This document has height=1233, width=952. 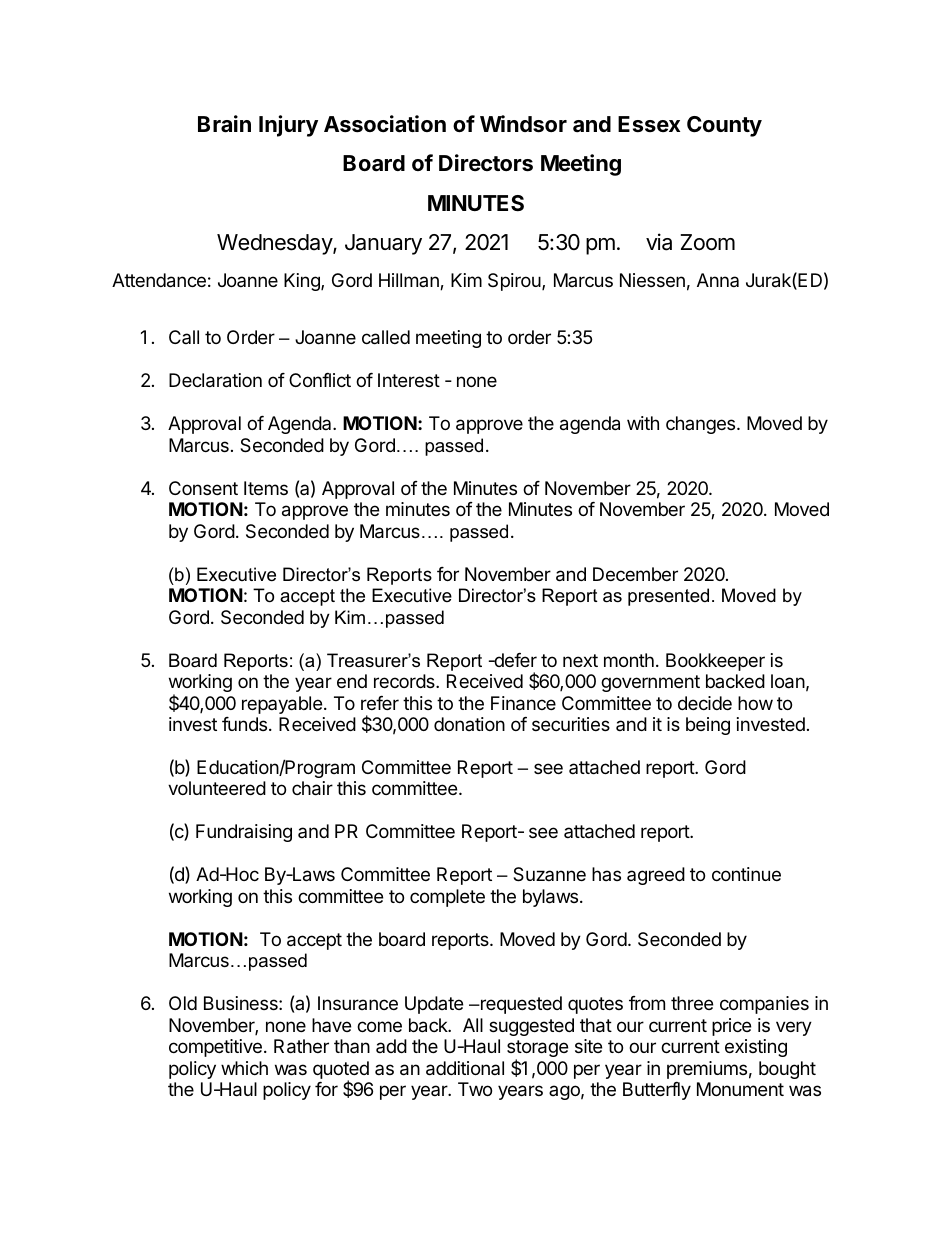 What do you see at coordinates (740, 1089) in the document?
I see `Monument` at bounding box center [740, 1089].
